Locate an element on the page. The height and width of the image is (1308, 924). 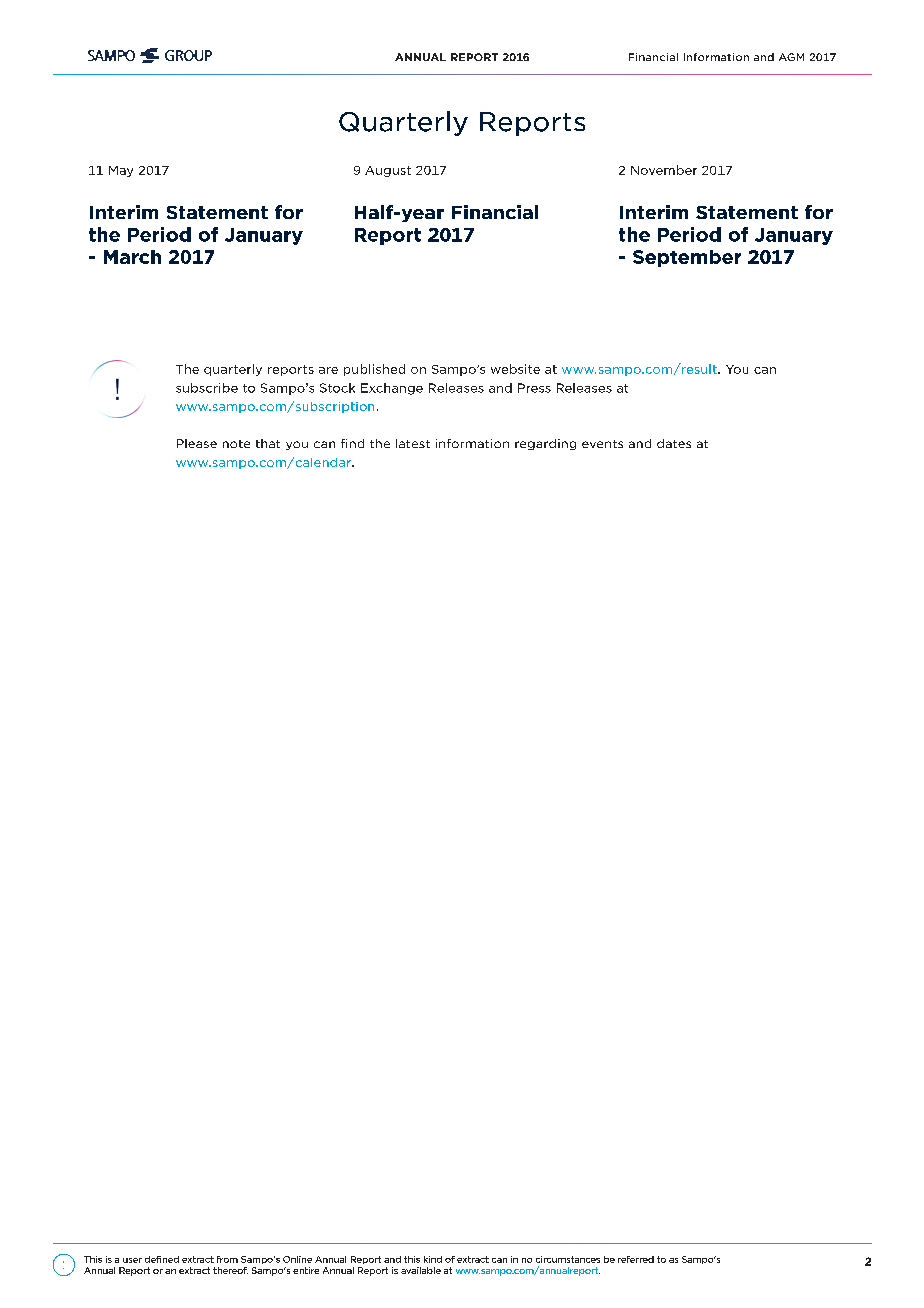
AGM is located at coordinates (791, 57).
